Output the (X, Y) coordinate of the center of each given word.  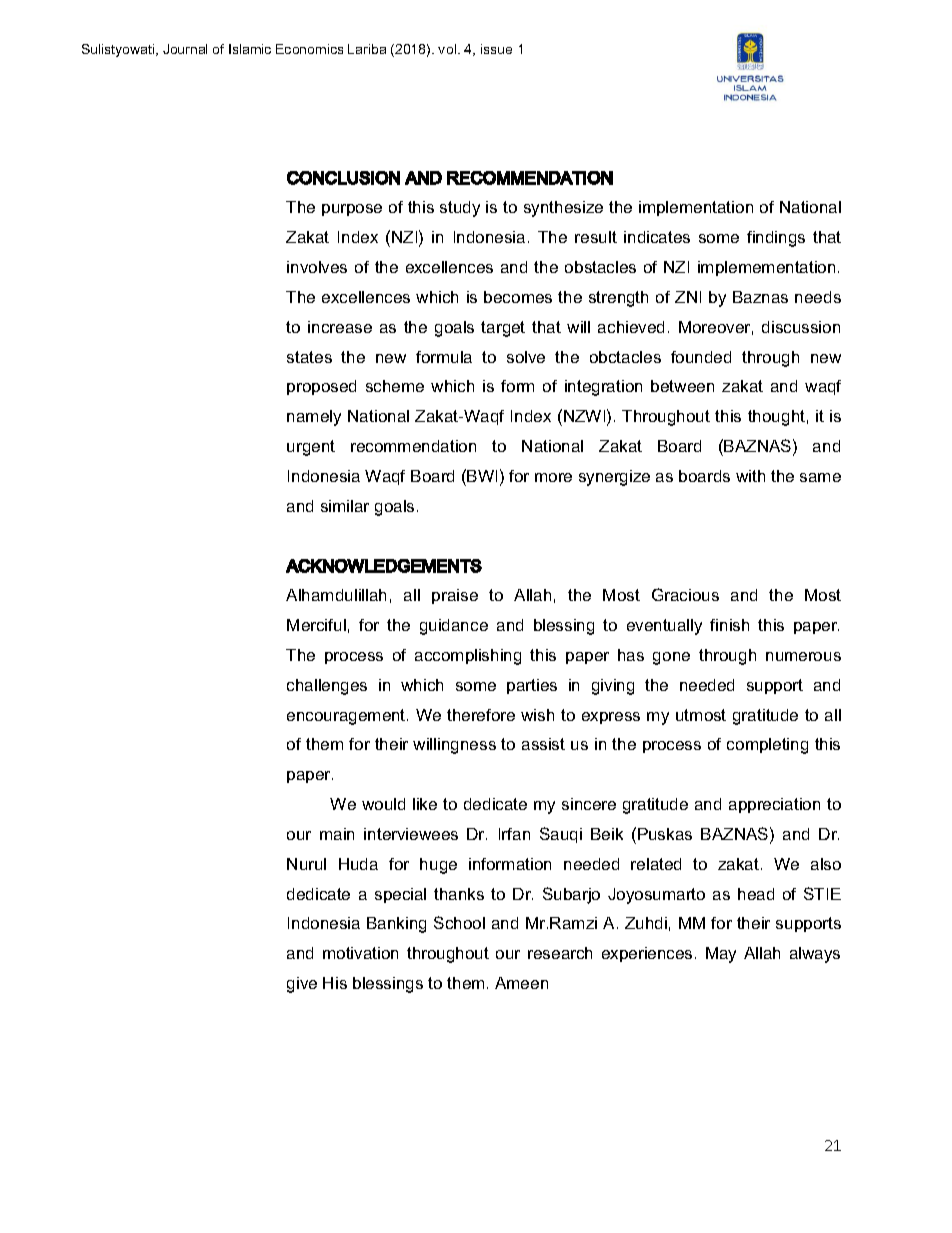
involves (317, 267)
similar (345, 506)
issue (496, 49)
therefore (481, 715)
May (721, 955)
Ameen (521, 983)
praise (455, 596)
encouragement (347, 717)
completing (767, 746)
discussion (801, 327)
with (750, 476)
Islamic (250, 49)
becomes (518, 297)
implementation (696, 208)
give (302, 985)
